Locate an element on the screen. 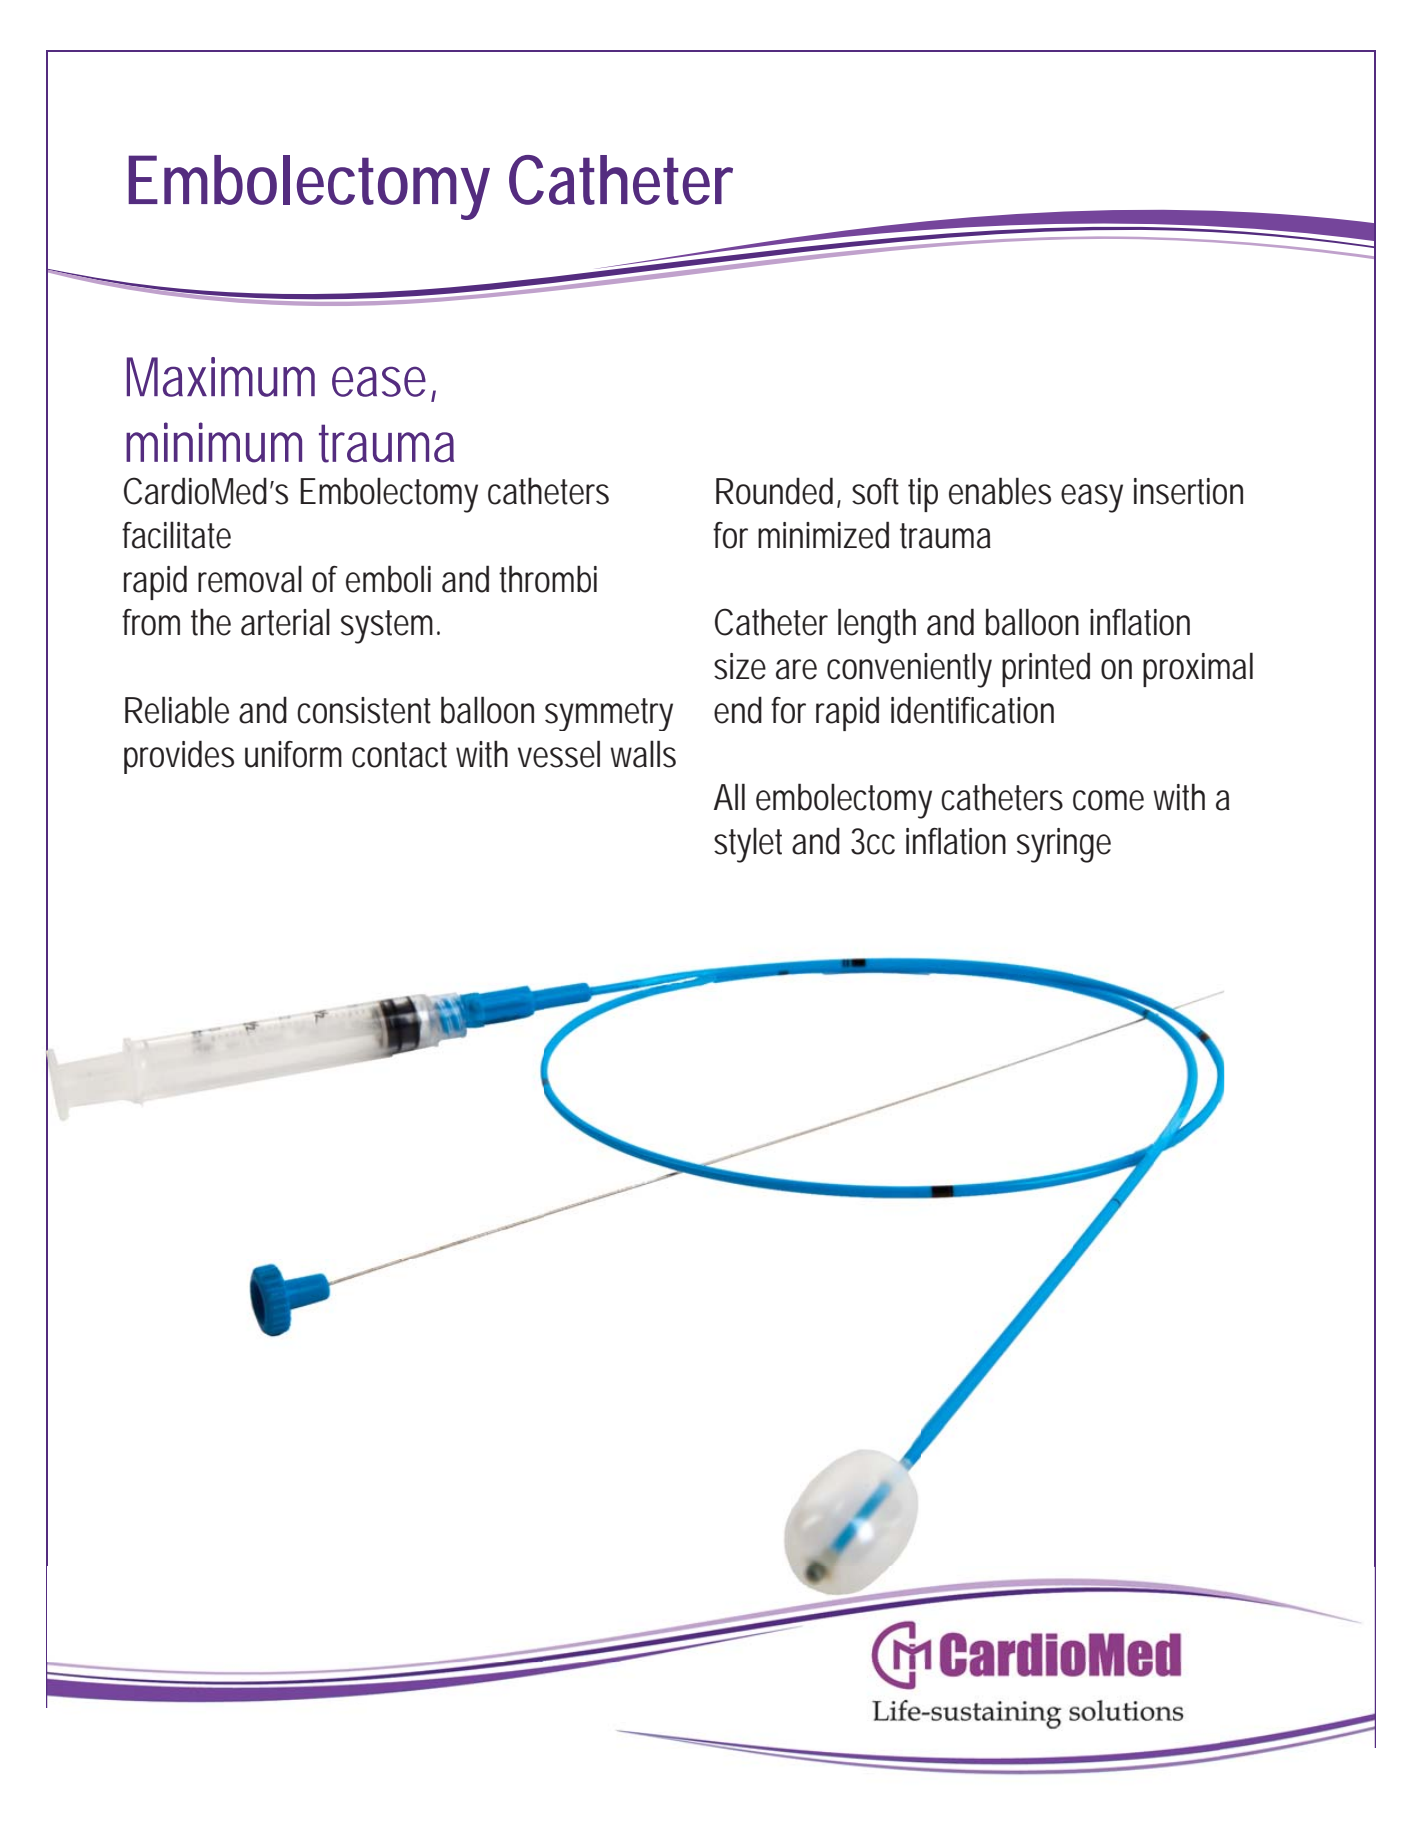 The height and width of the screenshot is (1841, 1422). syringe is located at coordinates (1064, 845).
